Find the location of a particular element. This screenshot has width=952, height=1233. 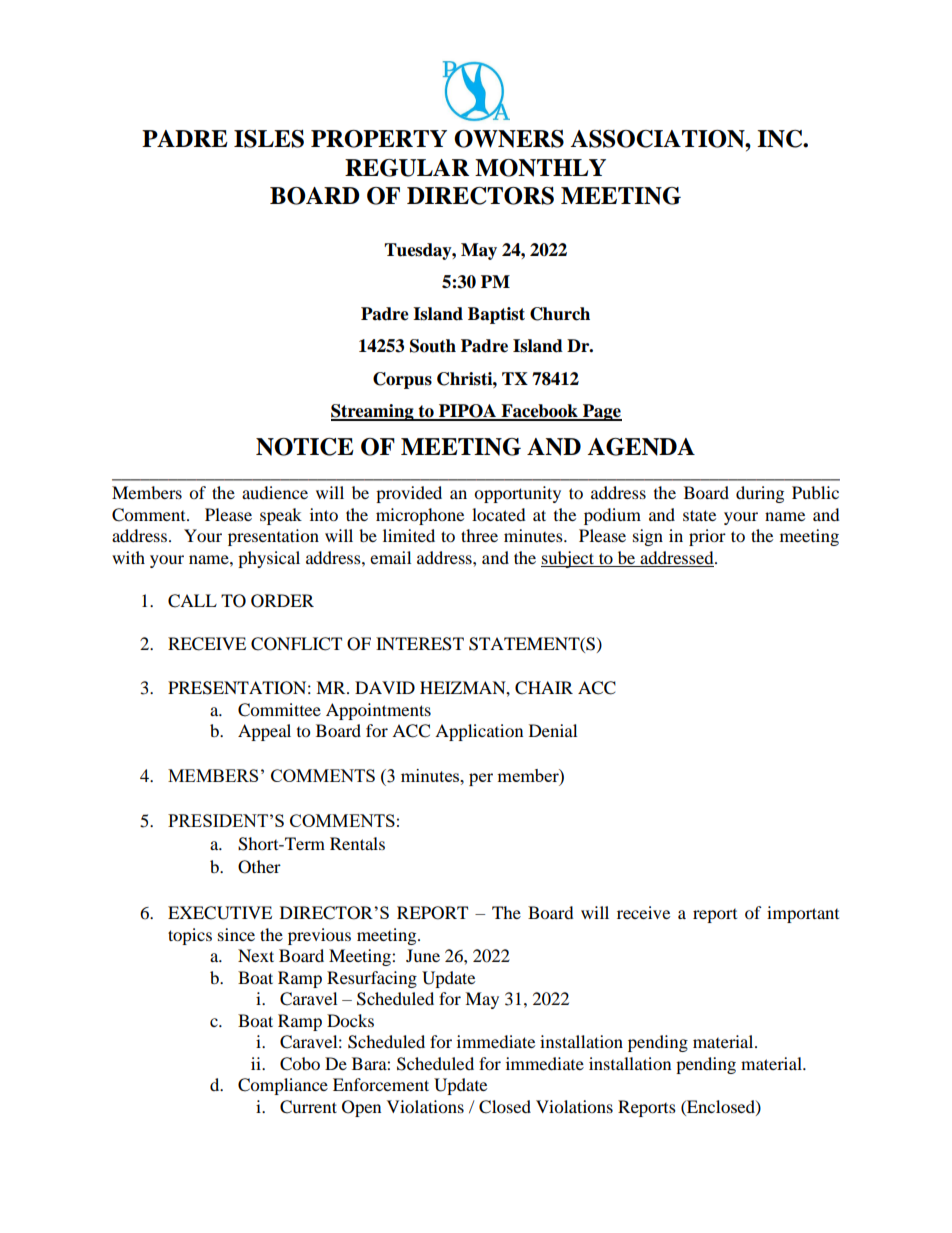

INTEREST is located at coordinates (420, 644).
